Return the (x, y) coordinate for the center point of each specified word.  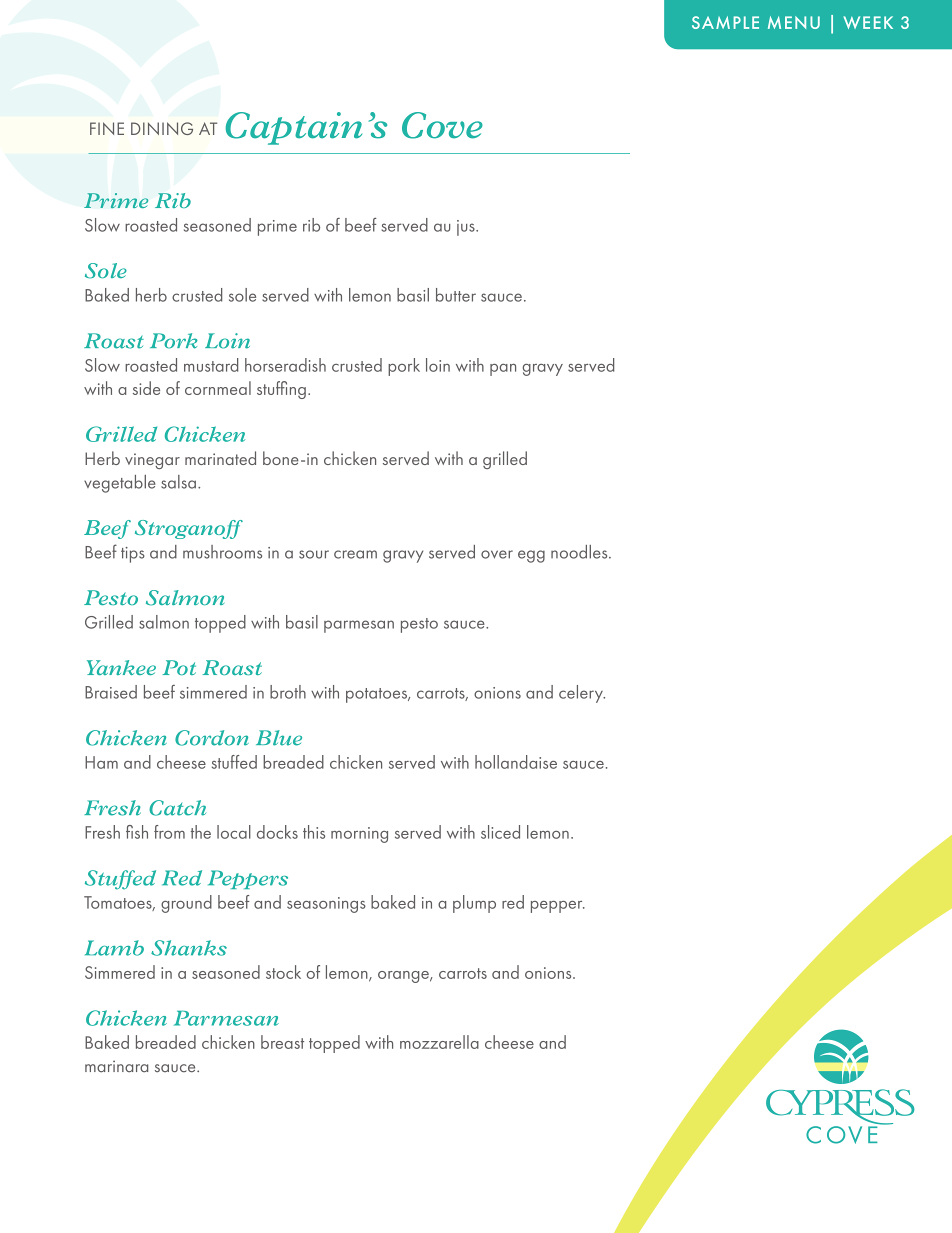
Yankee (121, 667)
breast (282, 1042)
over (497, 554)
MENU (794, 22)
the (201, 832)
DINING (162, 128)
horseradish (285, 365)
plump (474, 904)
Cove (442, 125)
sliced (500, 832)
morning (359, 835)
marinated (220, 458)
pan (503, 370)
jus (467, 228)
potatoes (377, 695)
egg (531, 556)
